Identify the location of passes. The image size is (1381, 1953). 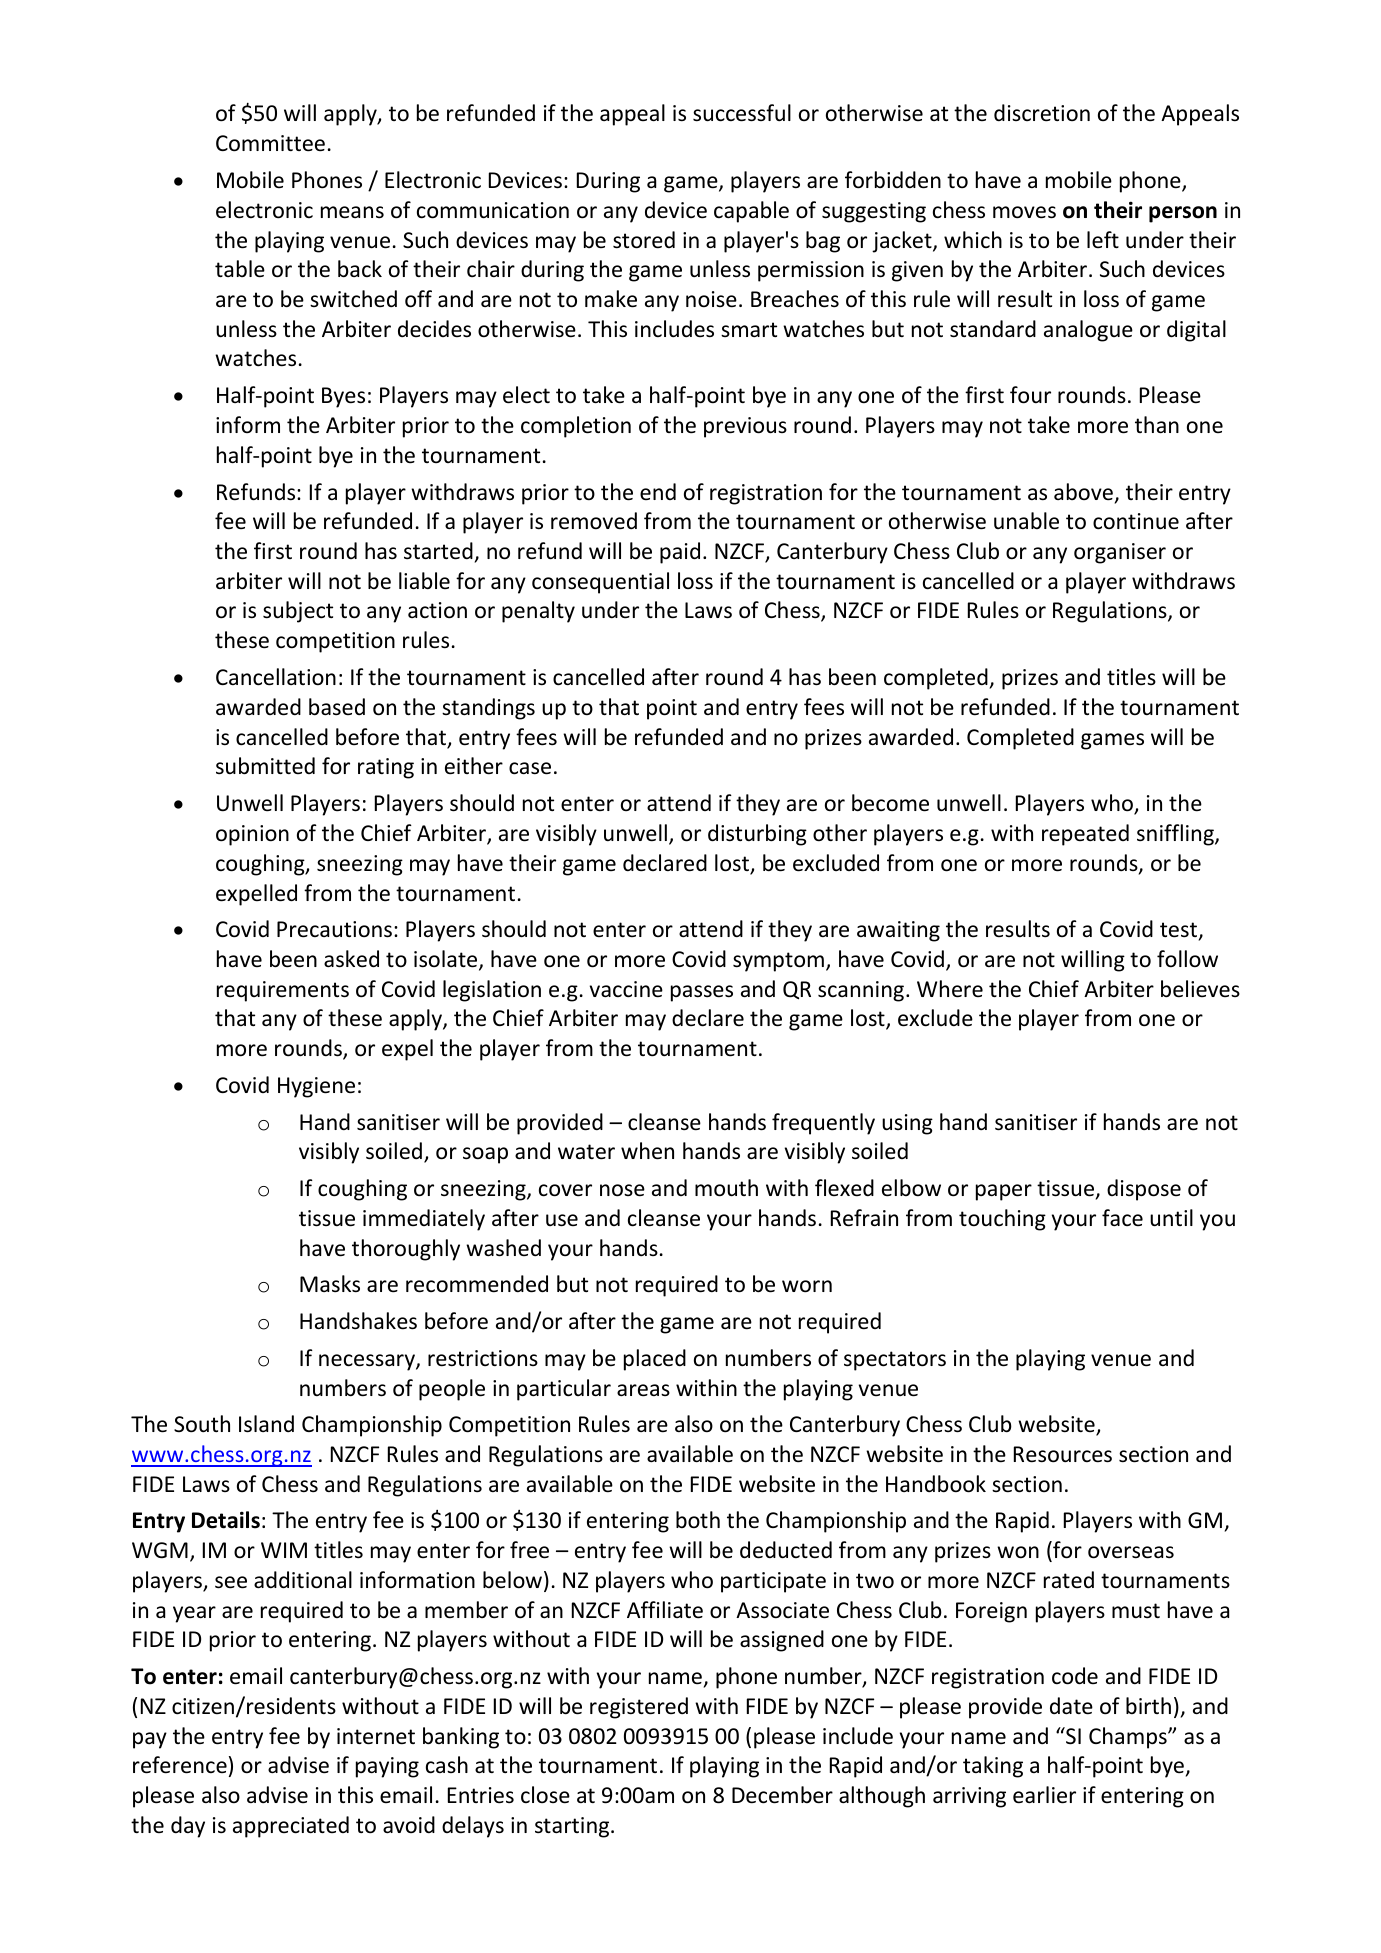
(702, 993).
